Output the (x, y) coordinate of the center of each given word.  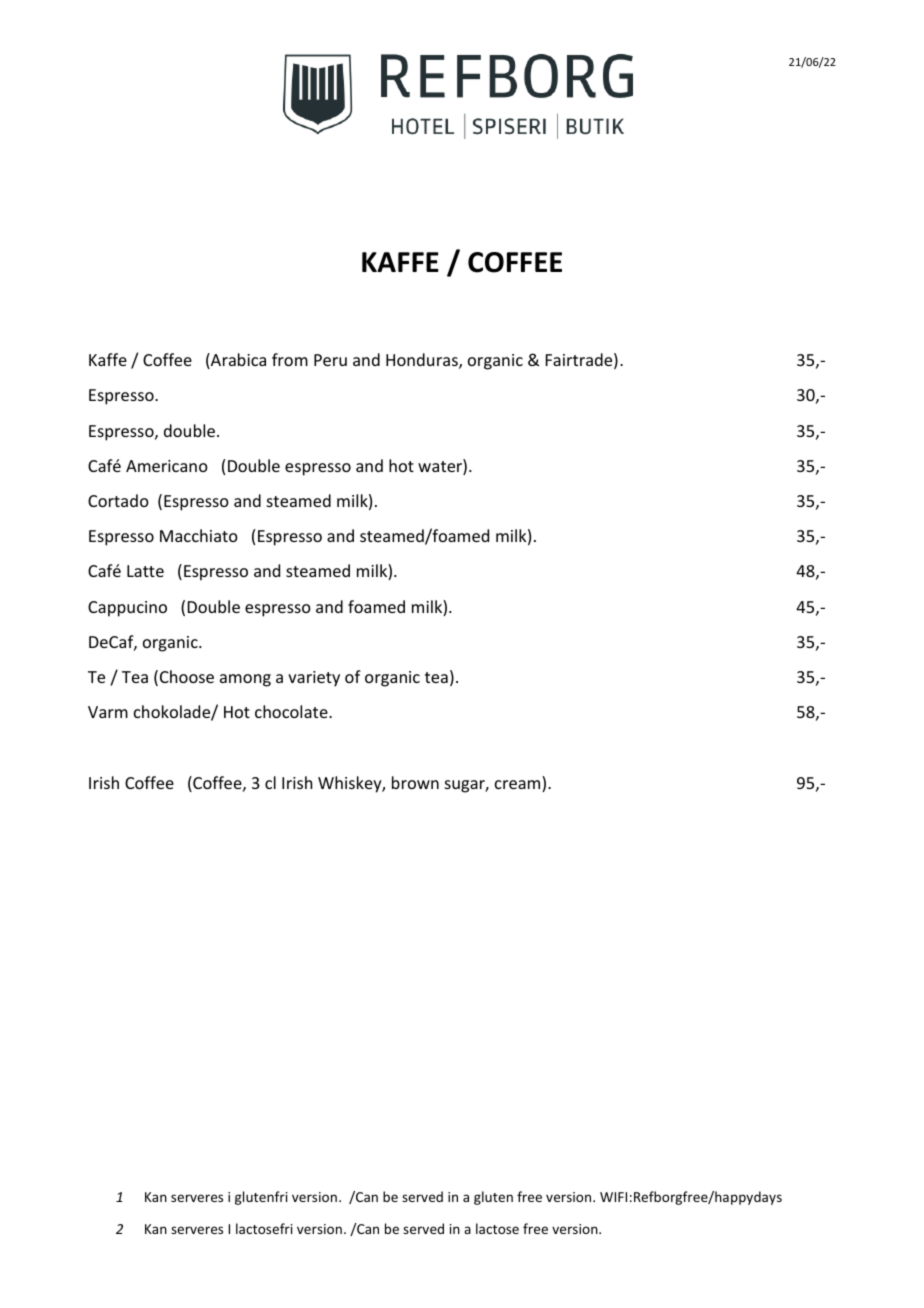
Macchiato (199, 535)
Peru (330, 360)
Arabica (237, 361)
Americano (167, 466)
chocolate (292, 711)
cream (519, 786)
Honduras (423, 361)
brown (415, 782)
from (290, 359)
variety (314, 679)
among (245, 680)
